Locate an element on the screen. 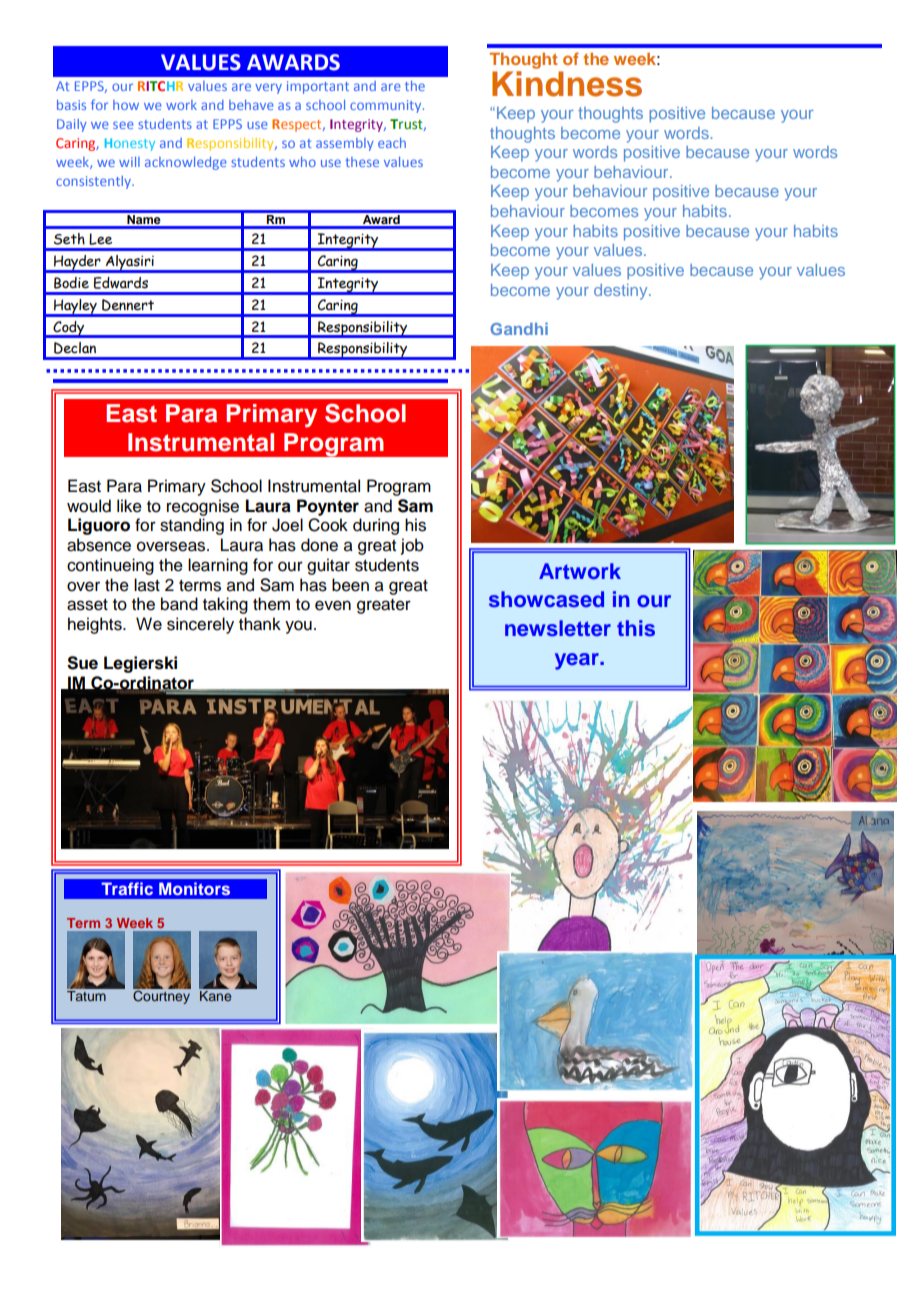 The image size is (924, 1308). these is located at coordinates (362, 162).
